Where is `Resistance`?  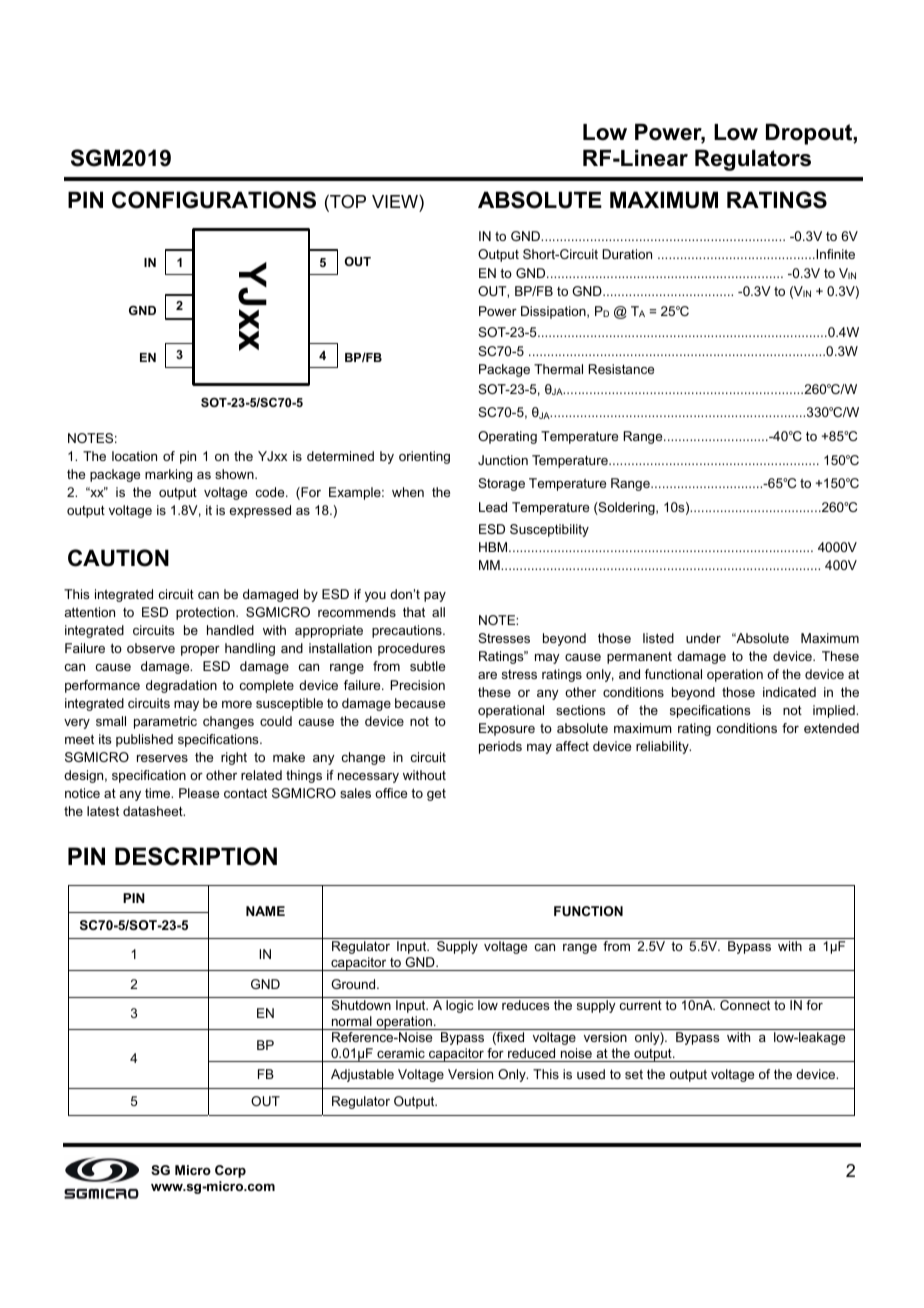
Resistance is located at coordinates (621, 369).
